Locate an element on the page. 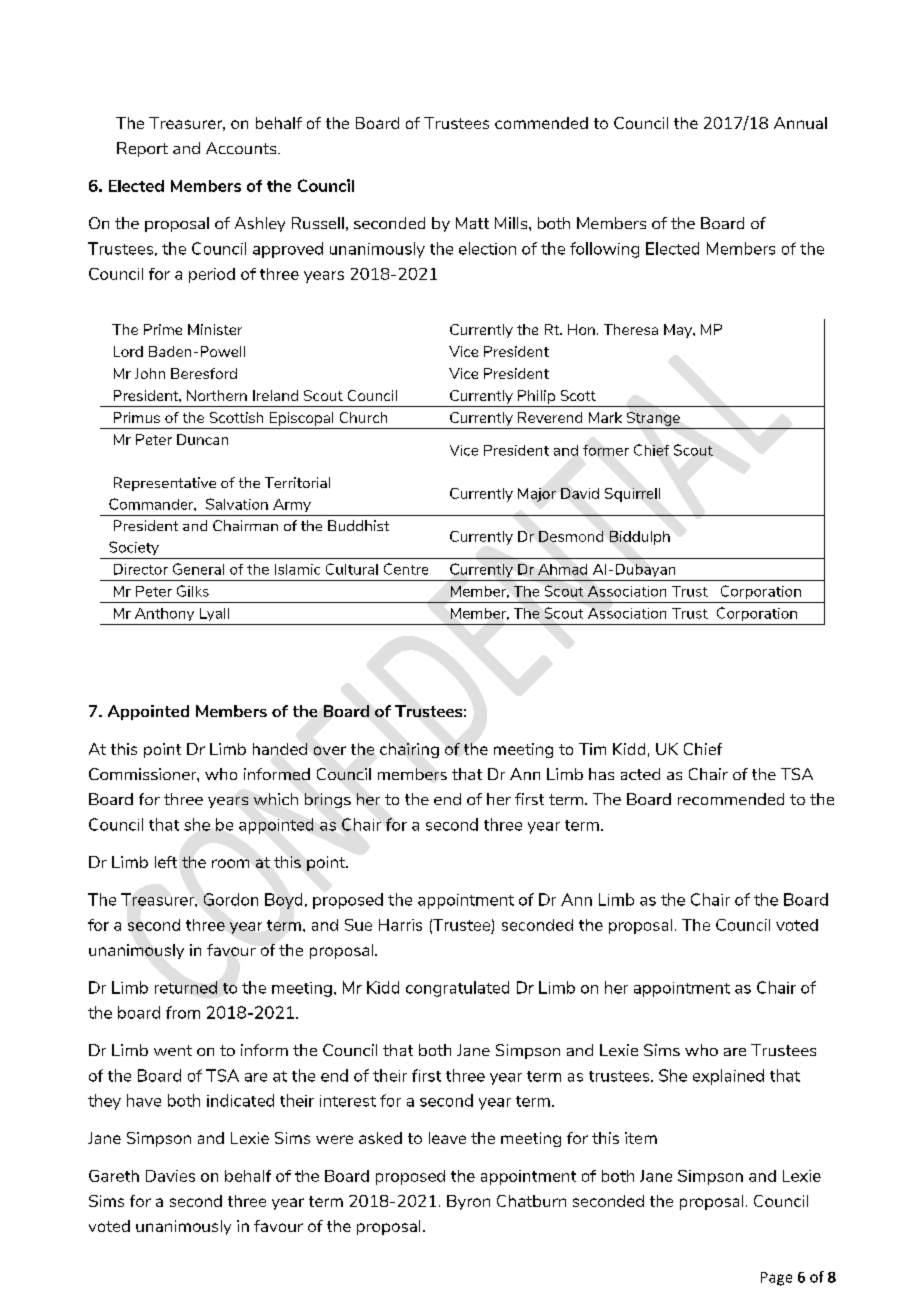 The height and width of the document is (1308, 924). Biddulph is located at coordinates (640, 538).
